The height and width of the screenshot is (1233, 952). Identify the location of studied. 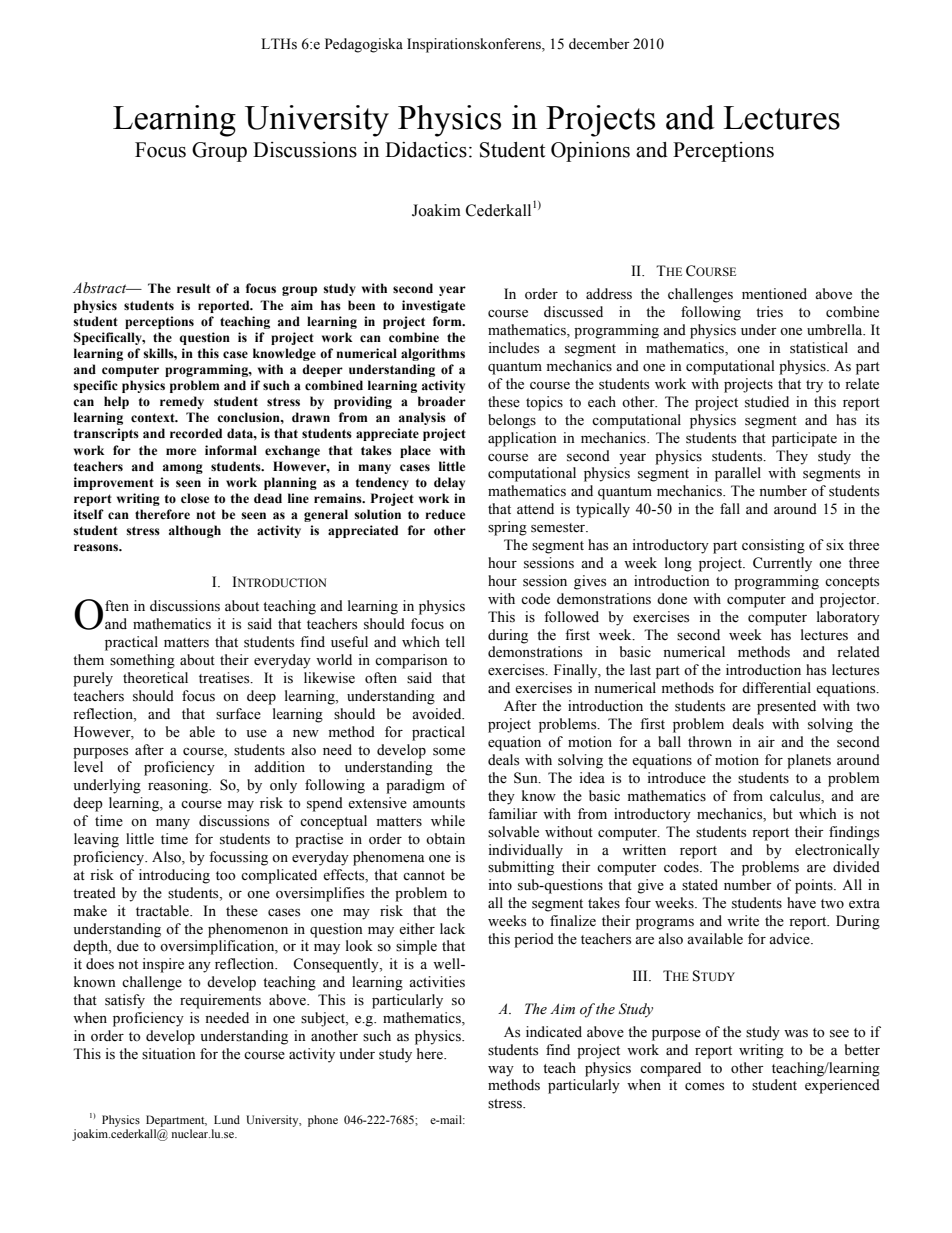
(767, 402).
